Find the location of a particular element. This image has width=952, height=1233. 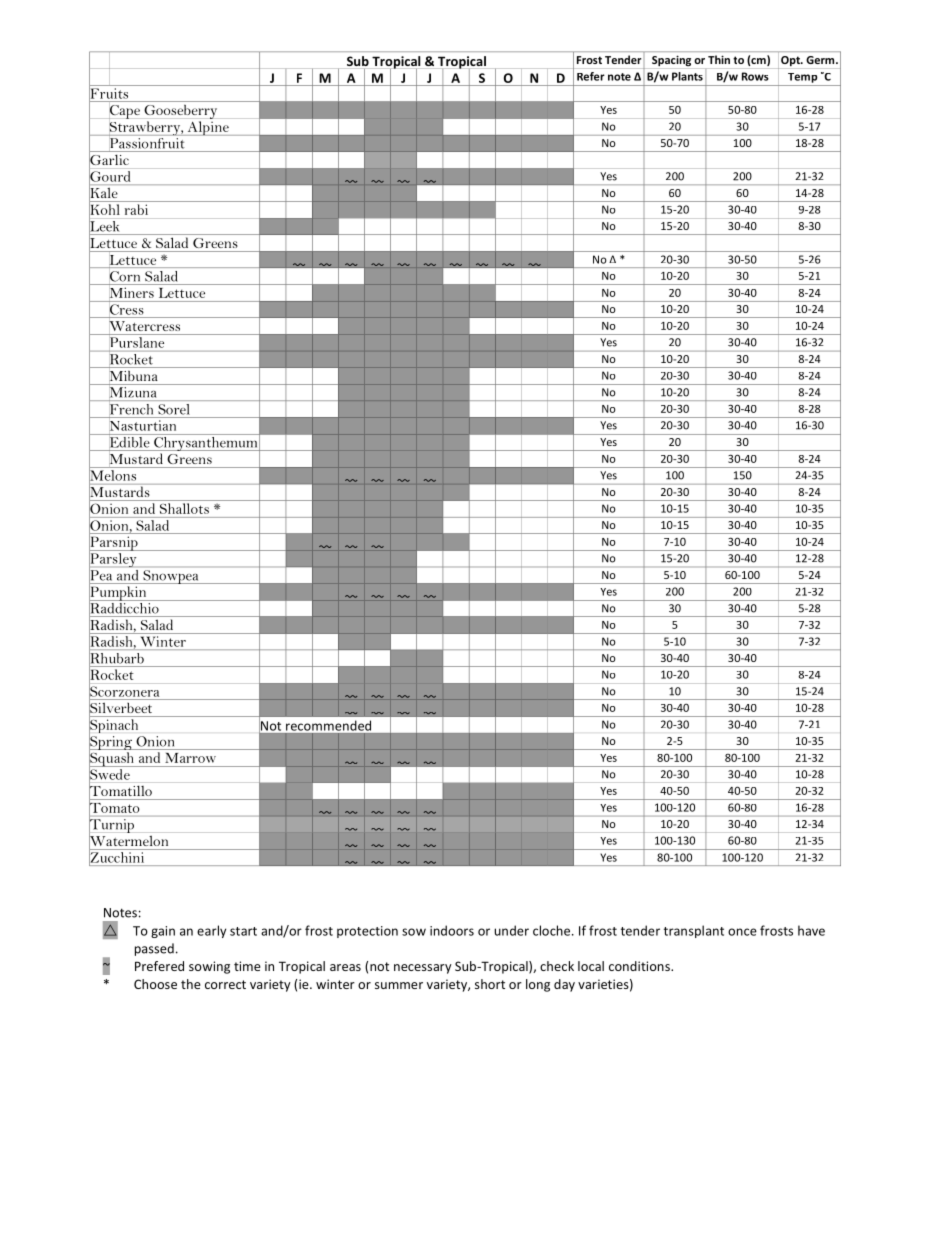

once is located at coordinates (742, 932).
